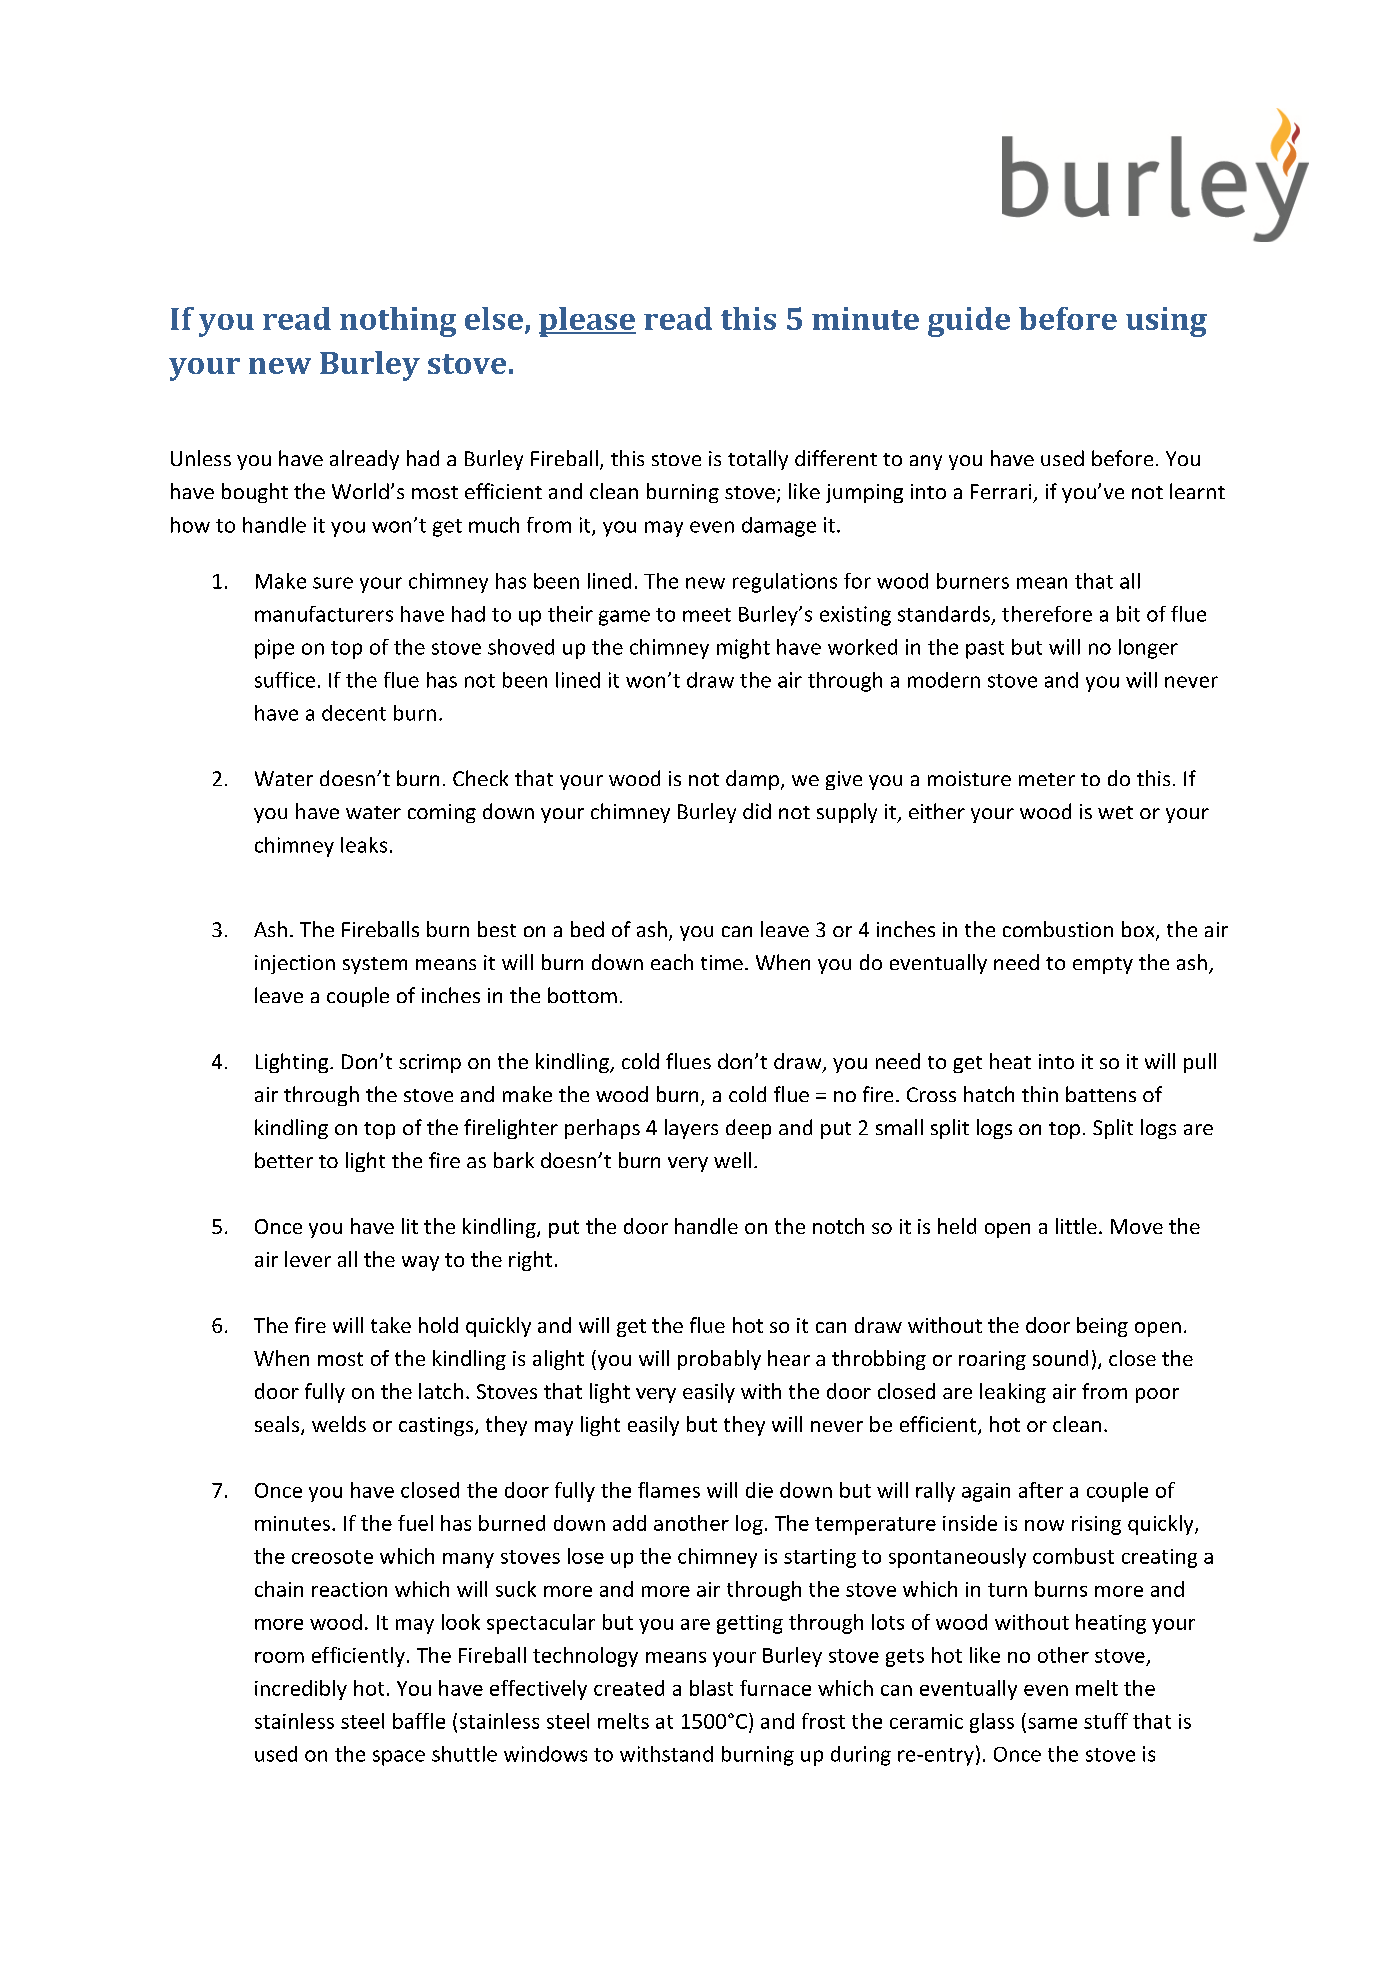 This page has height=1977, width=1398. I want to click on incredibly, so click(301, 1690).
